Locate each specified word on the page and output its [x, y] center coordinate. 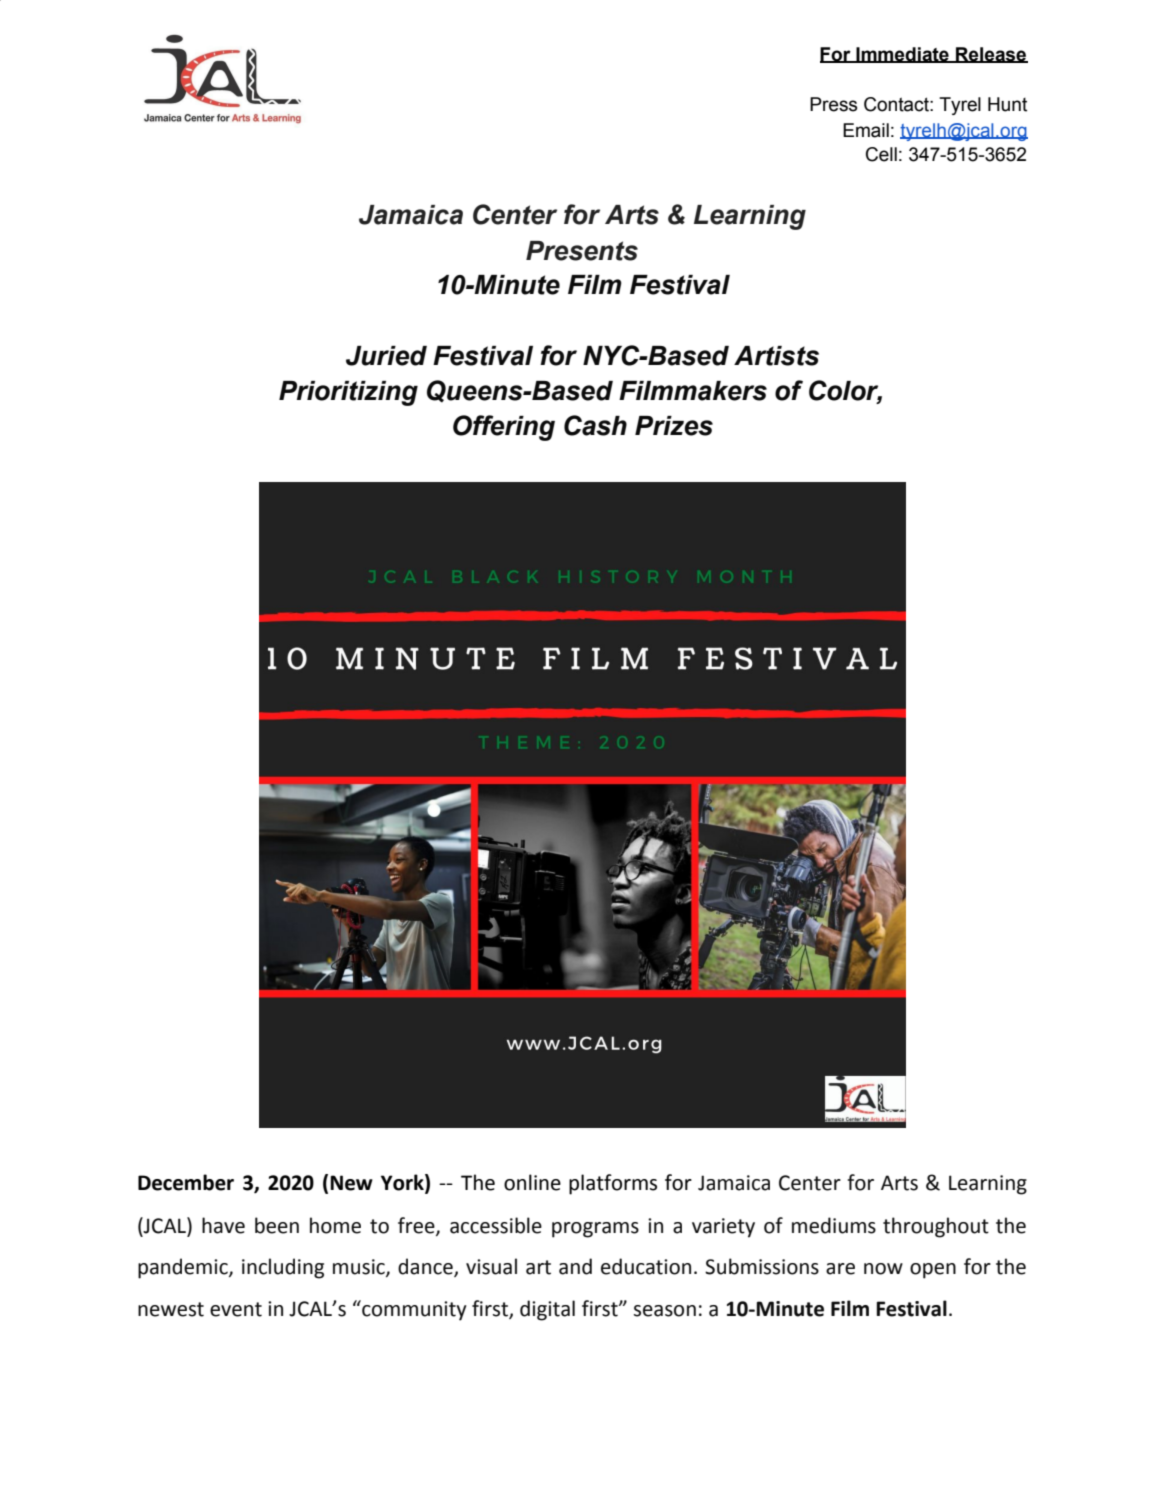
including [283, 1268]
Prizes [674, 426]
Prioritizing [348, 393]
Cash [595, 425]
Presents [582, 251]
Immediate [902, 55]
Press [833, 104]
